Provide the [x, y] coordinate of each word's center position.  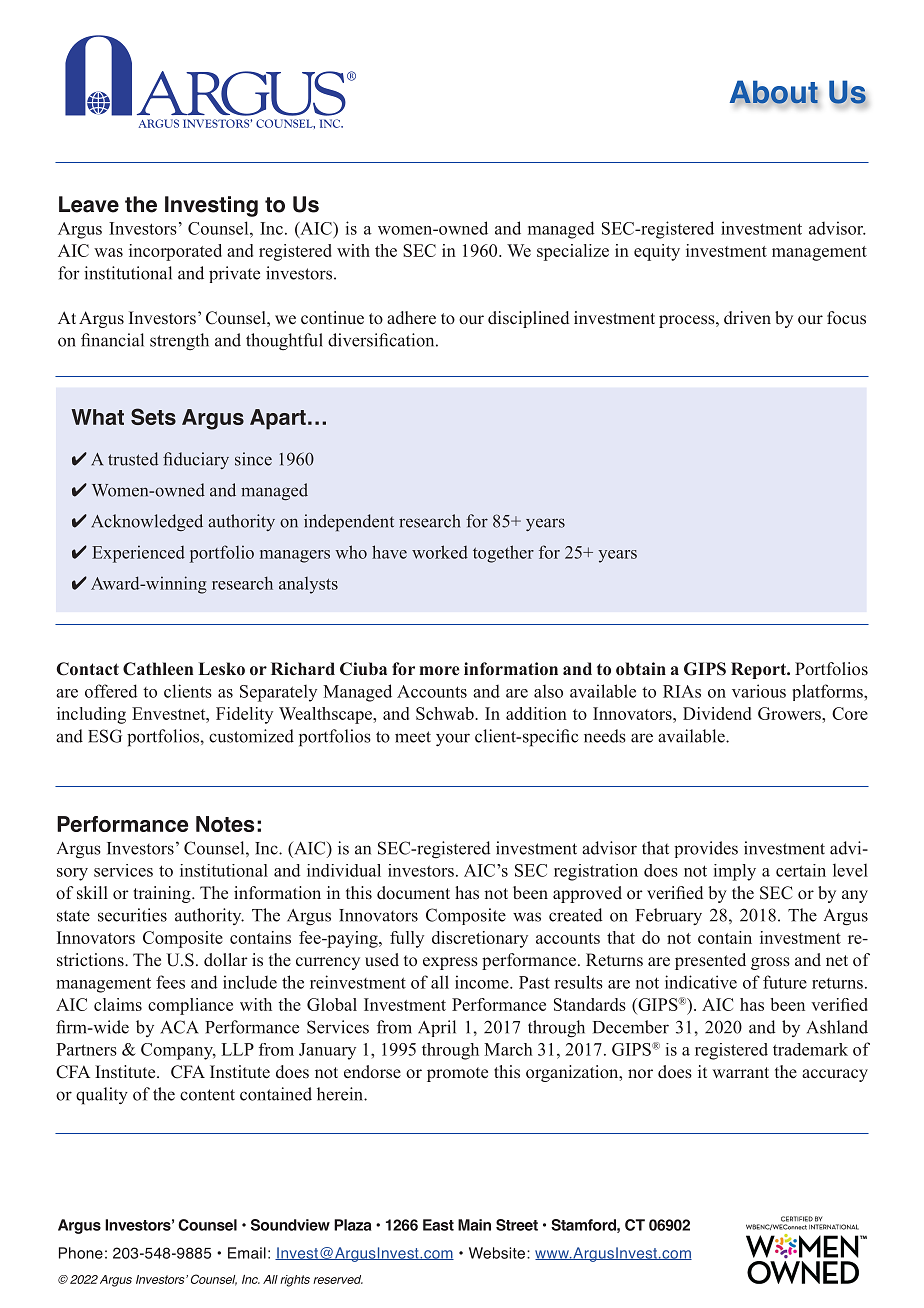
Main [474, 1225]
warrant [741, 1072]
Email [247, 1253]
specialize [573, 252]
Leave [89, 204]
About [774, 93]
